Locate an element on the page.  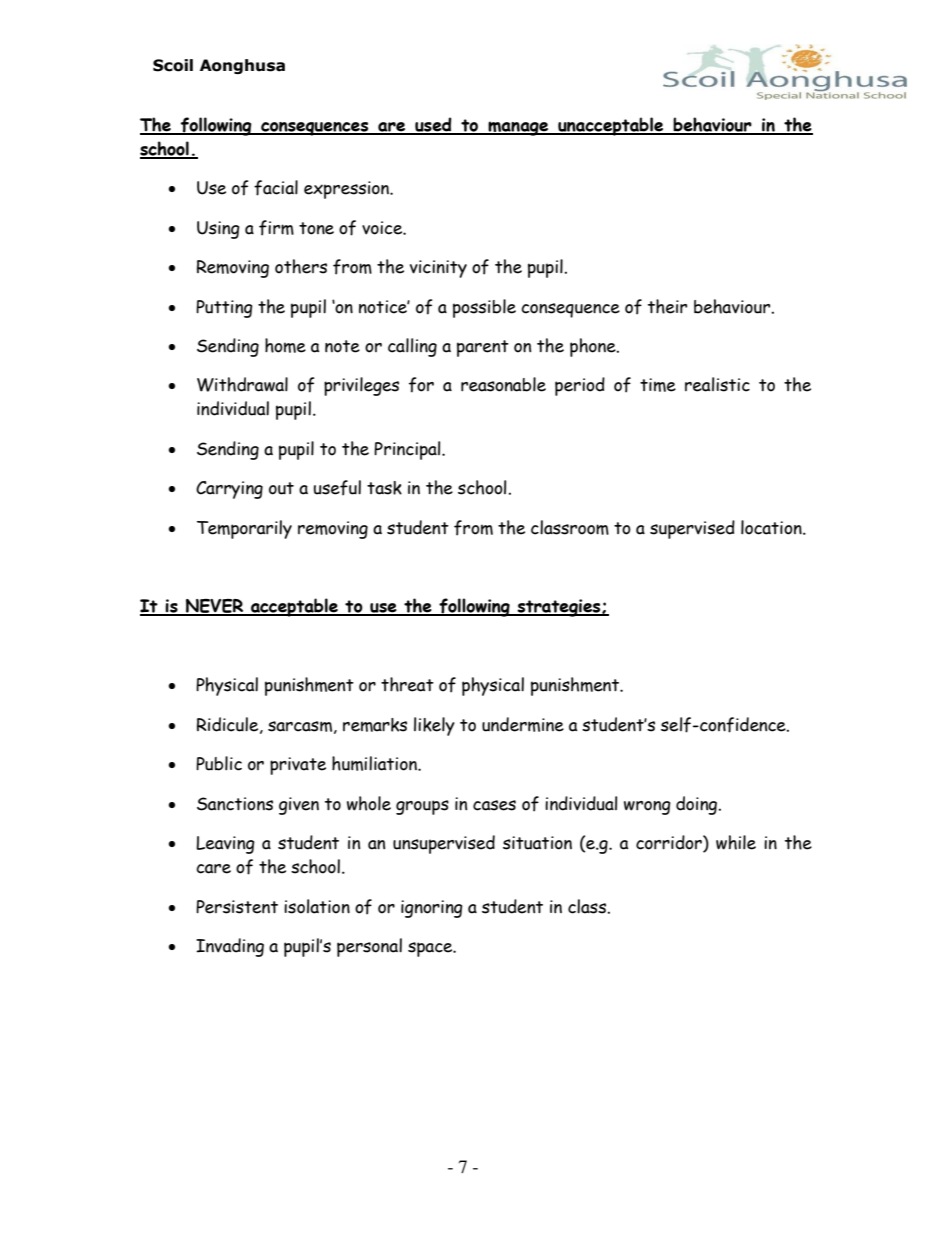
doing is located at coordinates (696, 805).
